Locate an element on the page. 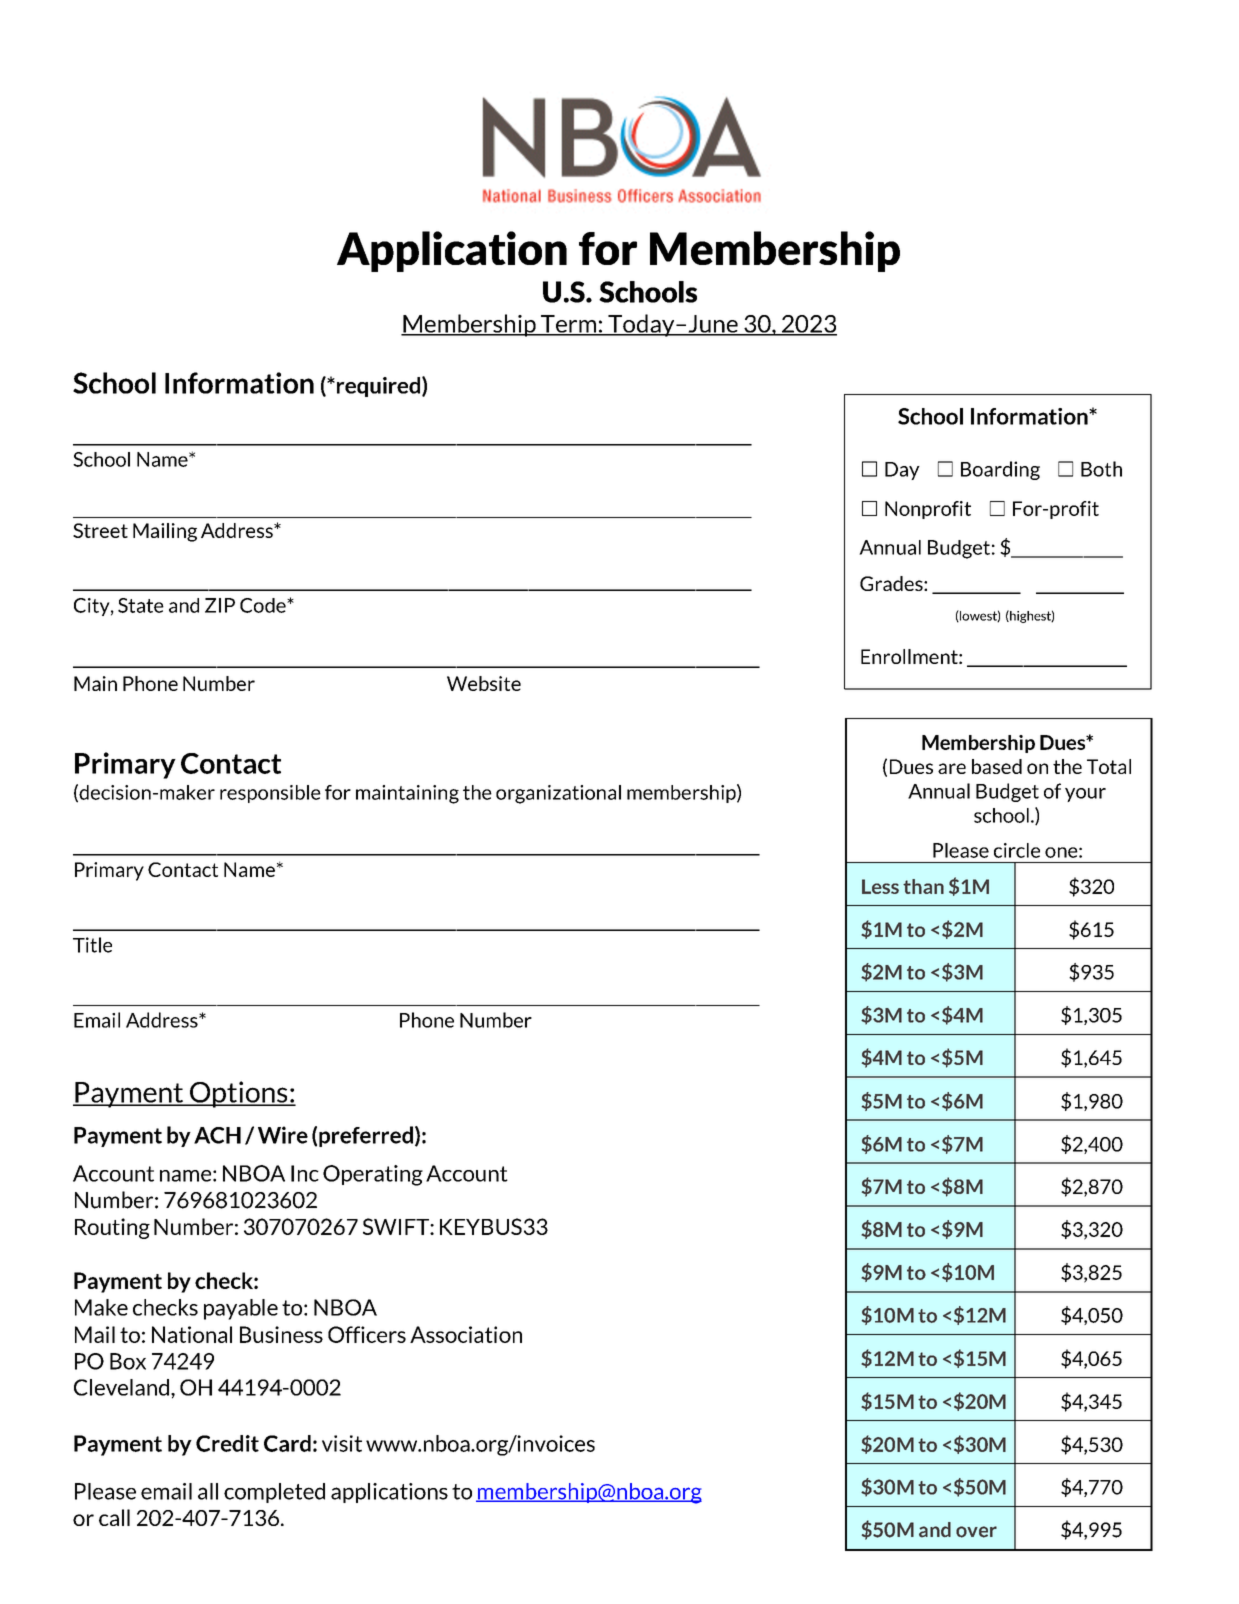 Image resolution: width=1239 pixels, height=1604 pixels. Term is located at coordinates (568, 325).
